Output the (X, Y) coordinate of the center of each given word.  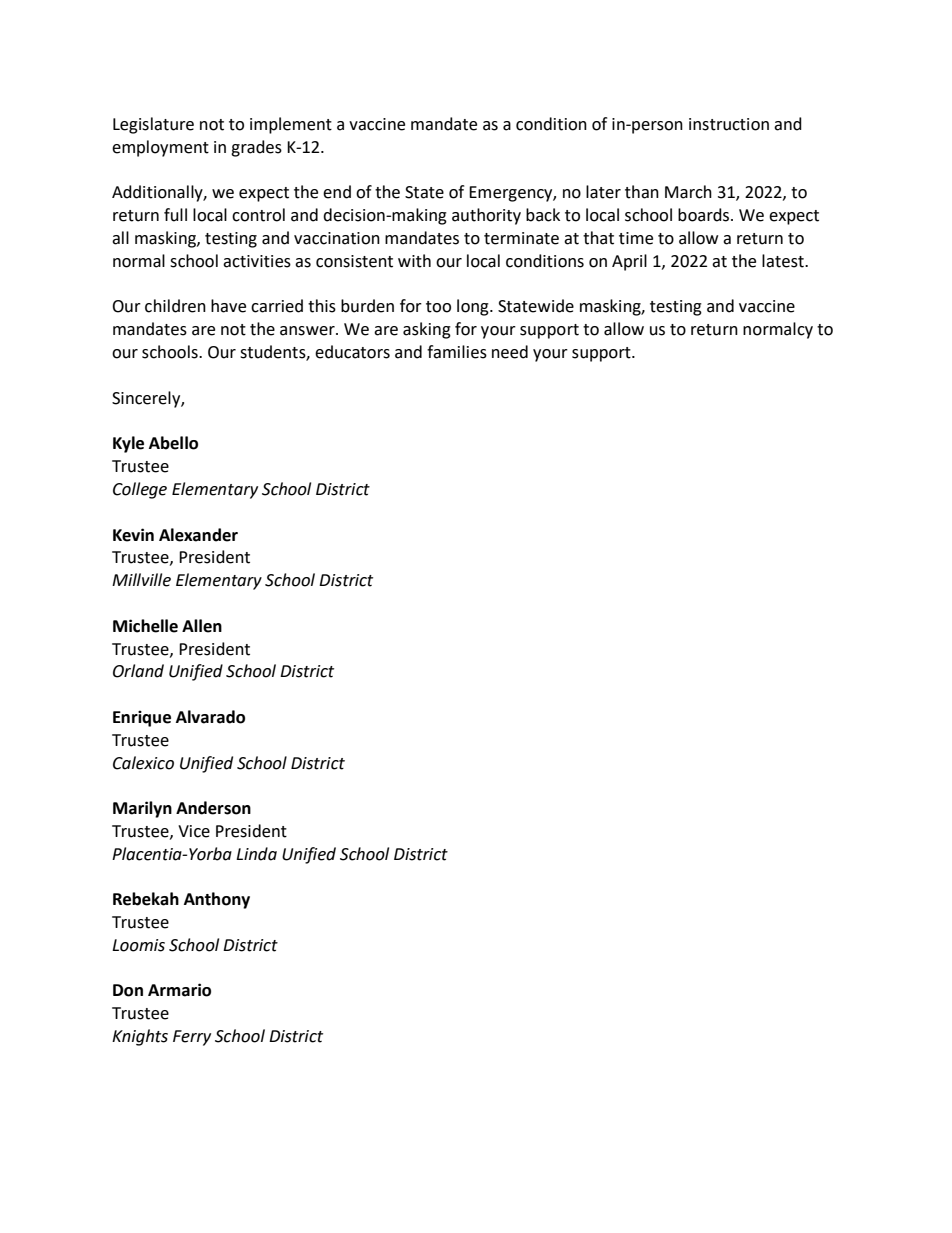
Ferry (192, 1038)
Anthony (217, 900)
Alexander (198, 535)
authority (486, 216)
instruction (729, 124)
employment (160, 148)
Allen (202, 626)
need (510, 352)
